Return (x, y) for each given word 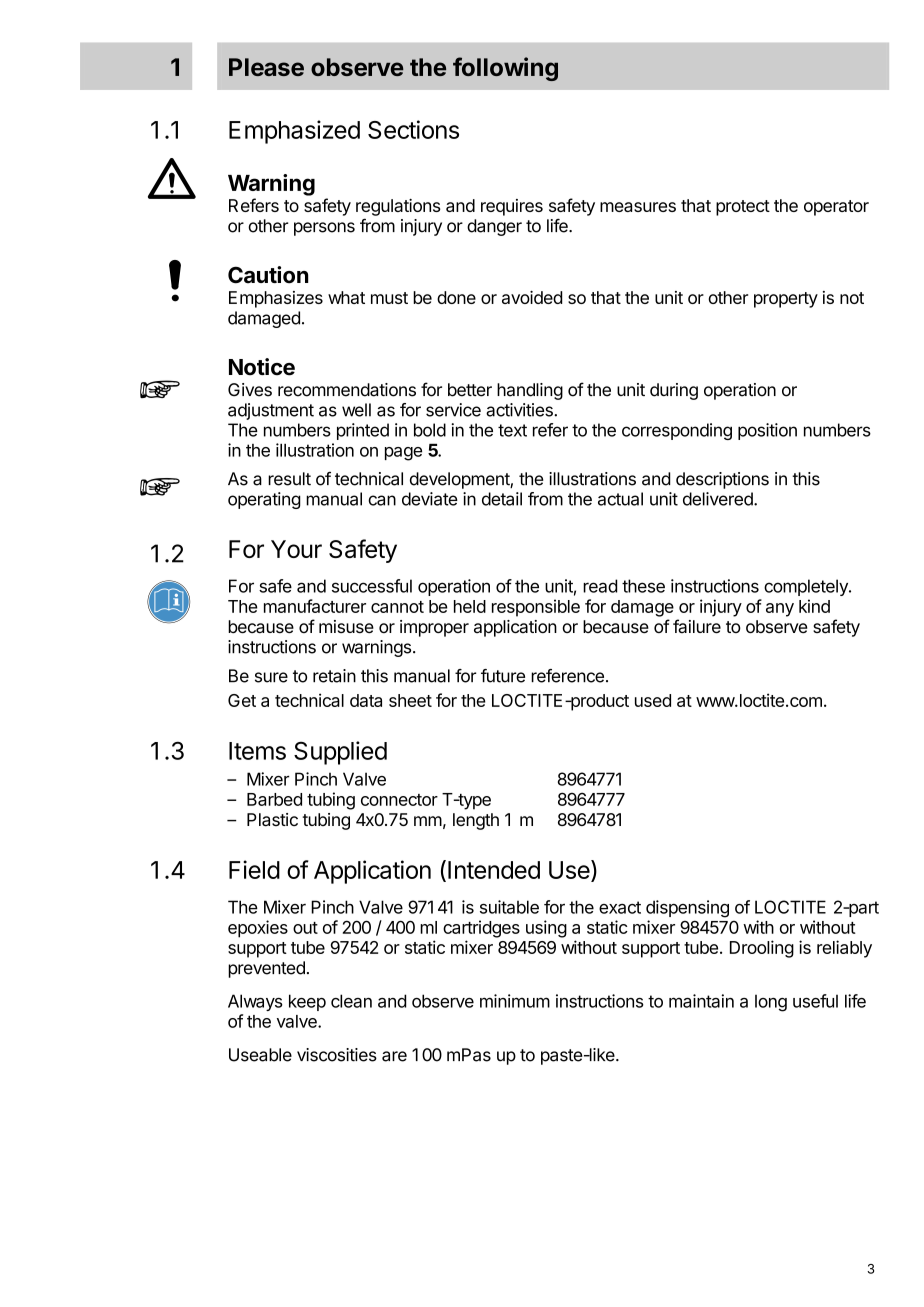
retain (334, 676)
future (503, 676)
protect (743, 208)
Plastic (272, 820)
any (780, 610)
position (767, 431)
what (346, 297)
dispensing (687, 909)
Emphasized (294, 132)
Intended (494, 870)
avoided (532, 297)
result (289, 479)
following (505, 69)
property (786, 300)
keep (307, 1002)
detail (502, 499)
